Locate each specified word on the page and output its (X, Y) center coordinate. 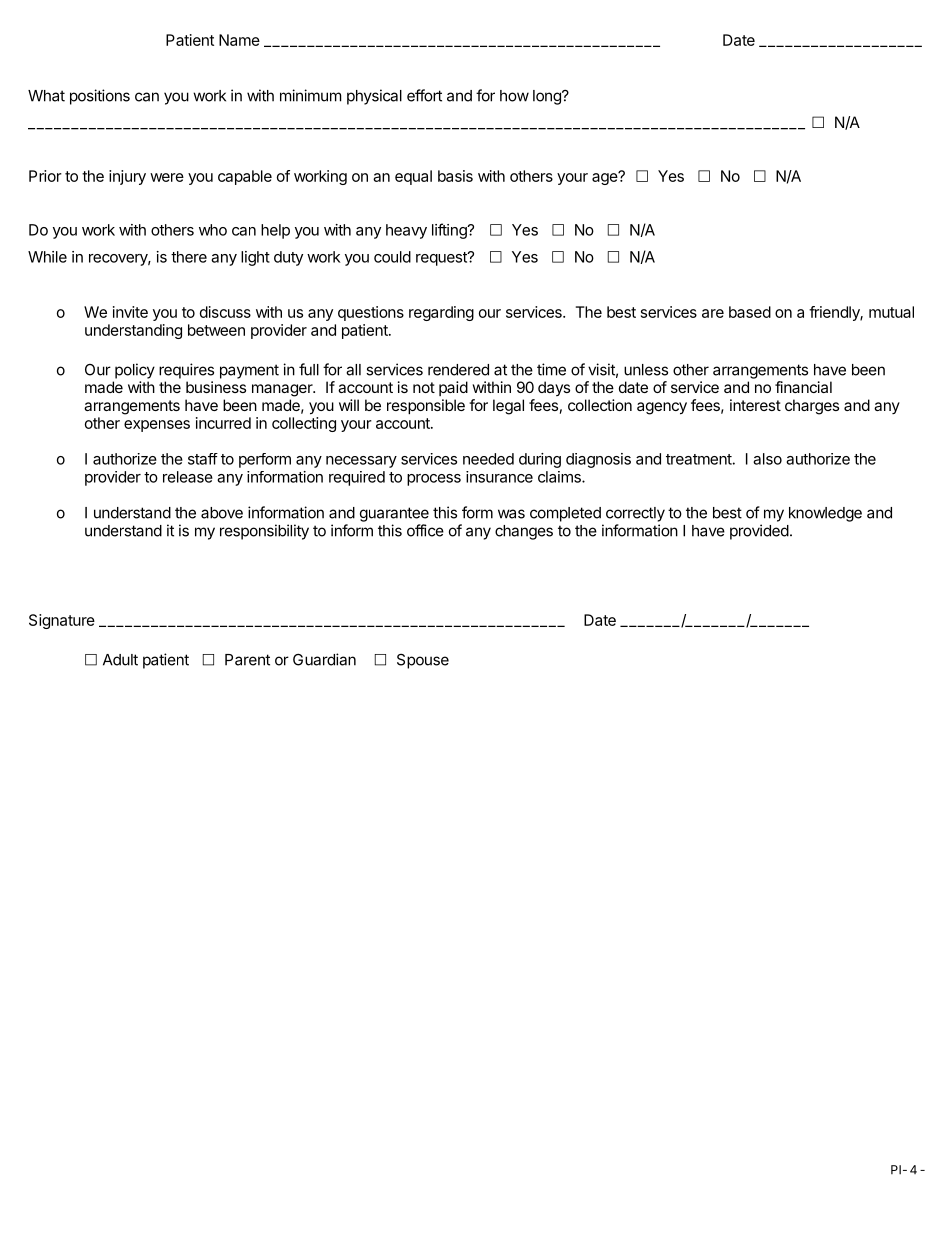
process (434, 480)
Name (239, 40)
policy (135, 371)
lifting (450, 231)
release (188, 477)
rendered (458, 370)
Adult (120, 660)
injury (127, 177)
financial (803, 387)
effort (424, 95)
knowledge (825, 514)
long (548, 97)
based (750, 312)
